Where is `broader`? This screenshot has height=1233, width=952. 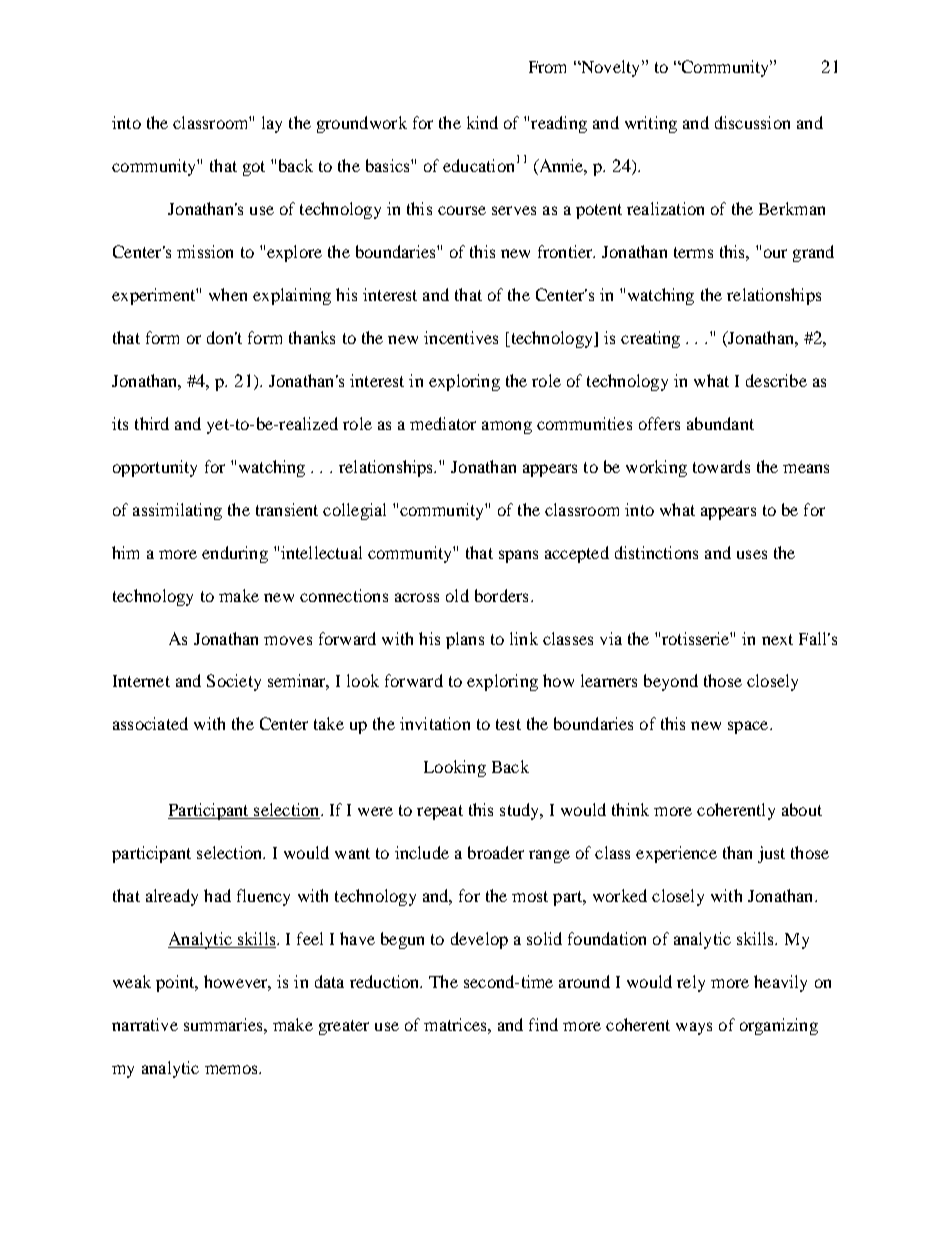
broader is located at coordinates (496, 852).
